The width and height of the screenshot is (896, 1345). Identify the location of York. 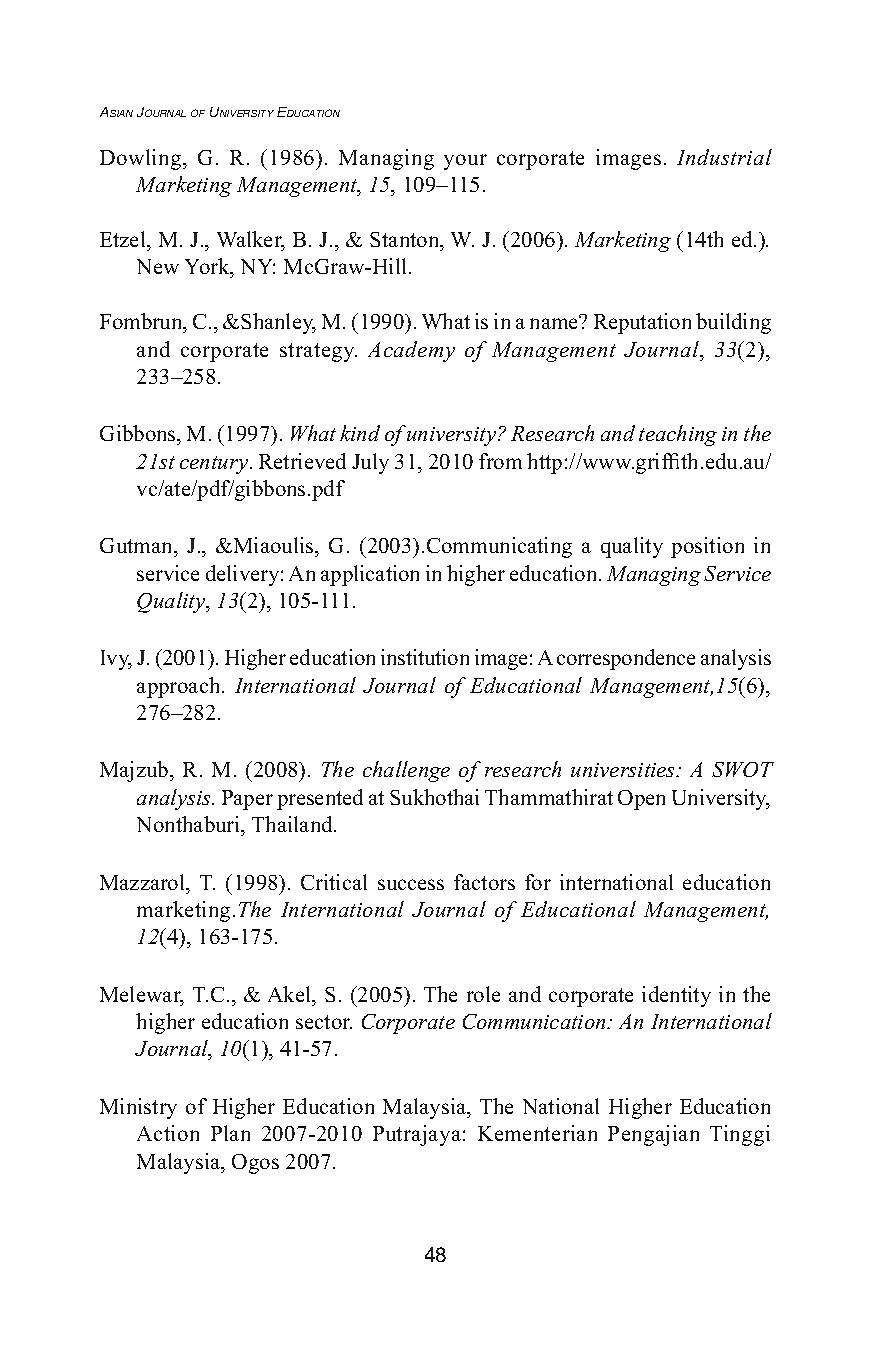
(208, 268).
